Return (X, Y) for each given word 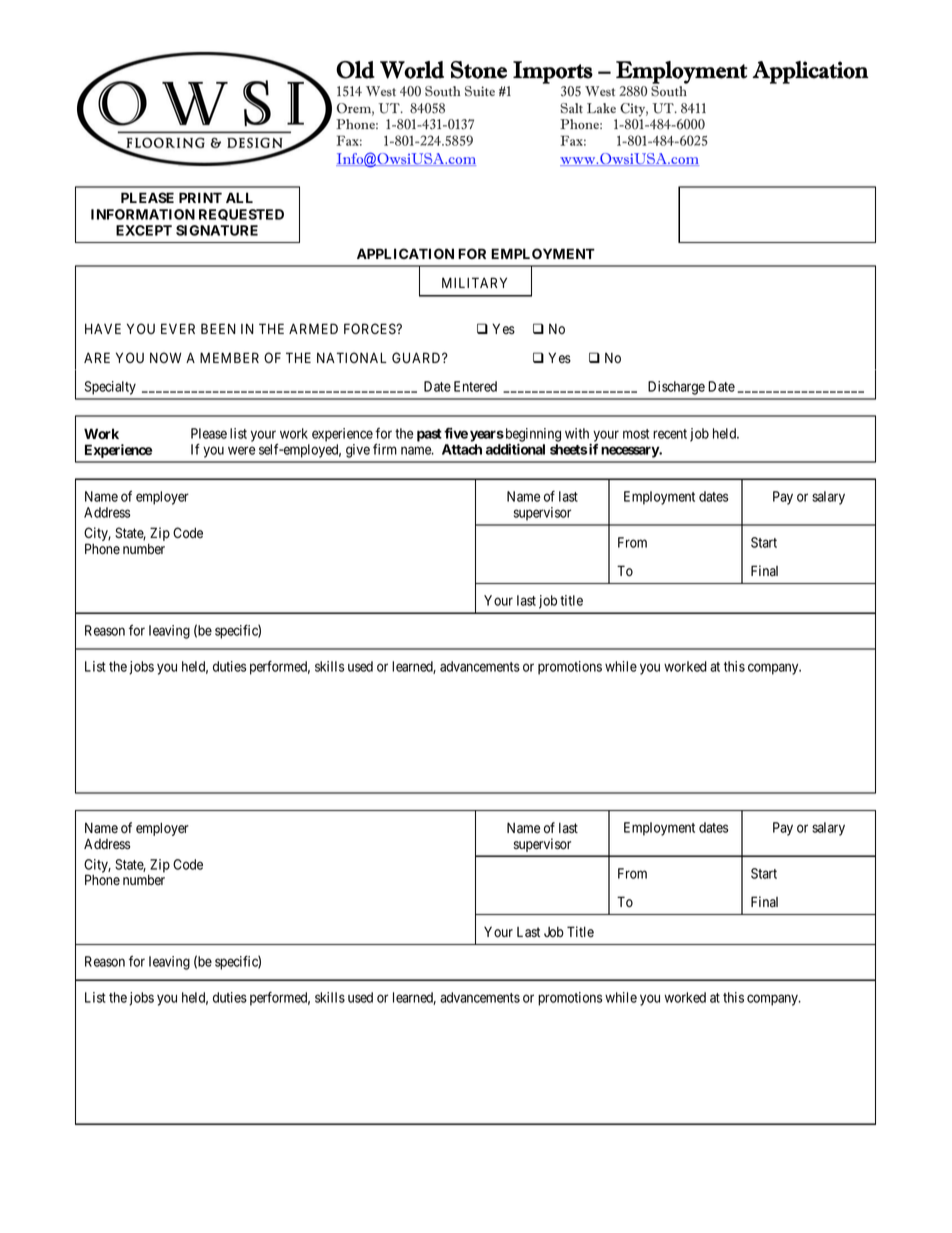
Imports (553, 72)
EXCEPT (144, 230)
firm (385, 449)
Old (355, 70)
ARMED (313, 328)
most (636, 434)
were (241, 450)
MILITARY (474, 282)
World (412, 70)
